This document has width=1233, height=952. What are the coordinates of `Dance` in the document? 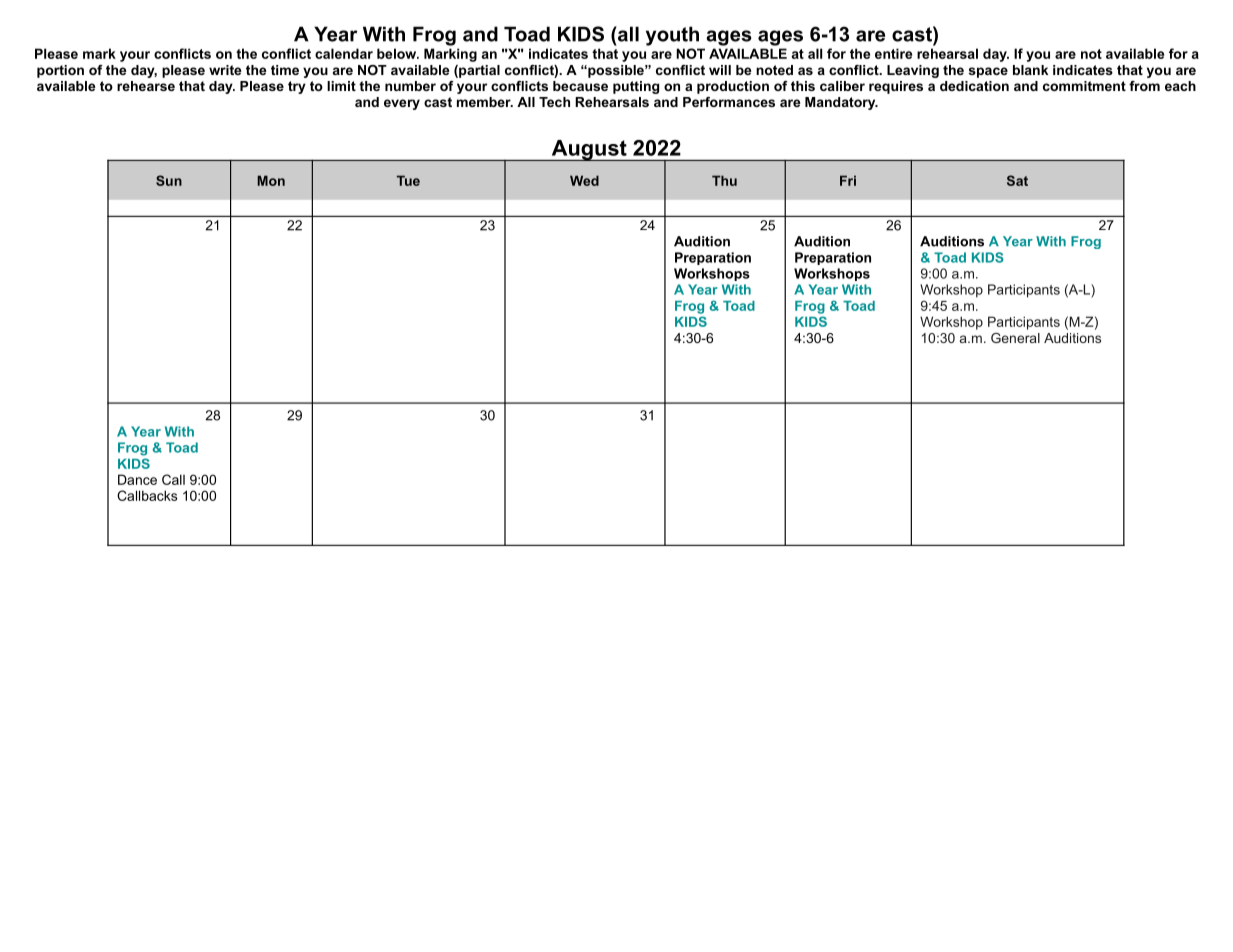 It's located at (137, 479).
